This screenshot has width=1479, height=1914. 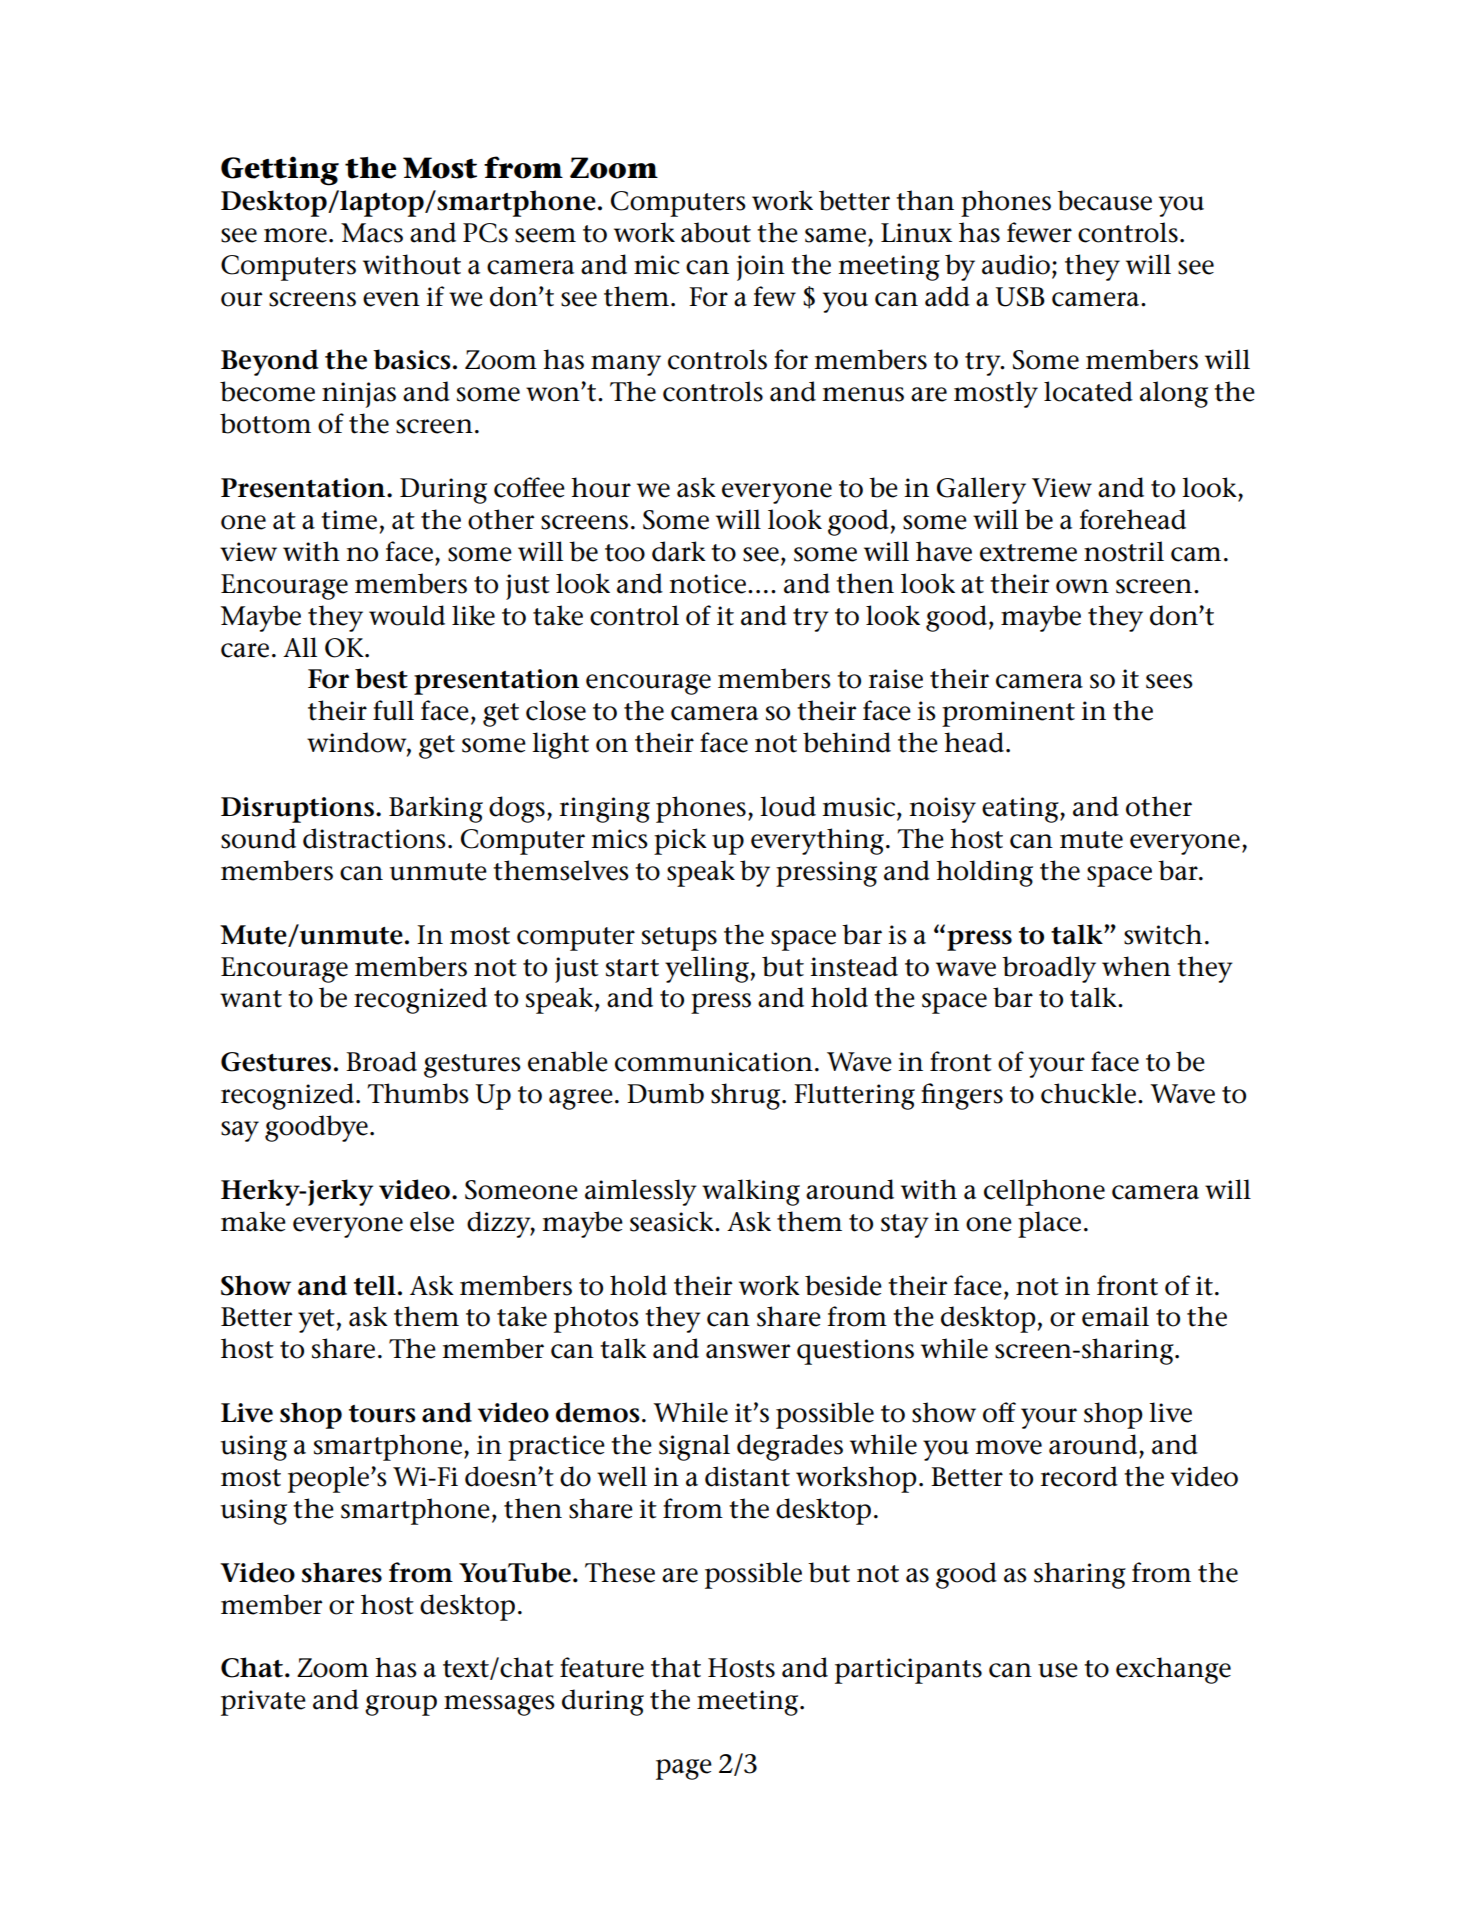 I want to click on about, so click(x=716, y=232).
